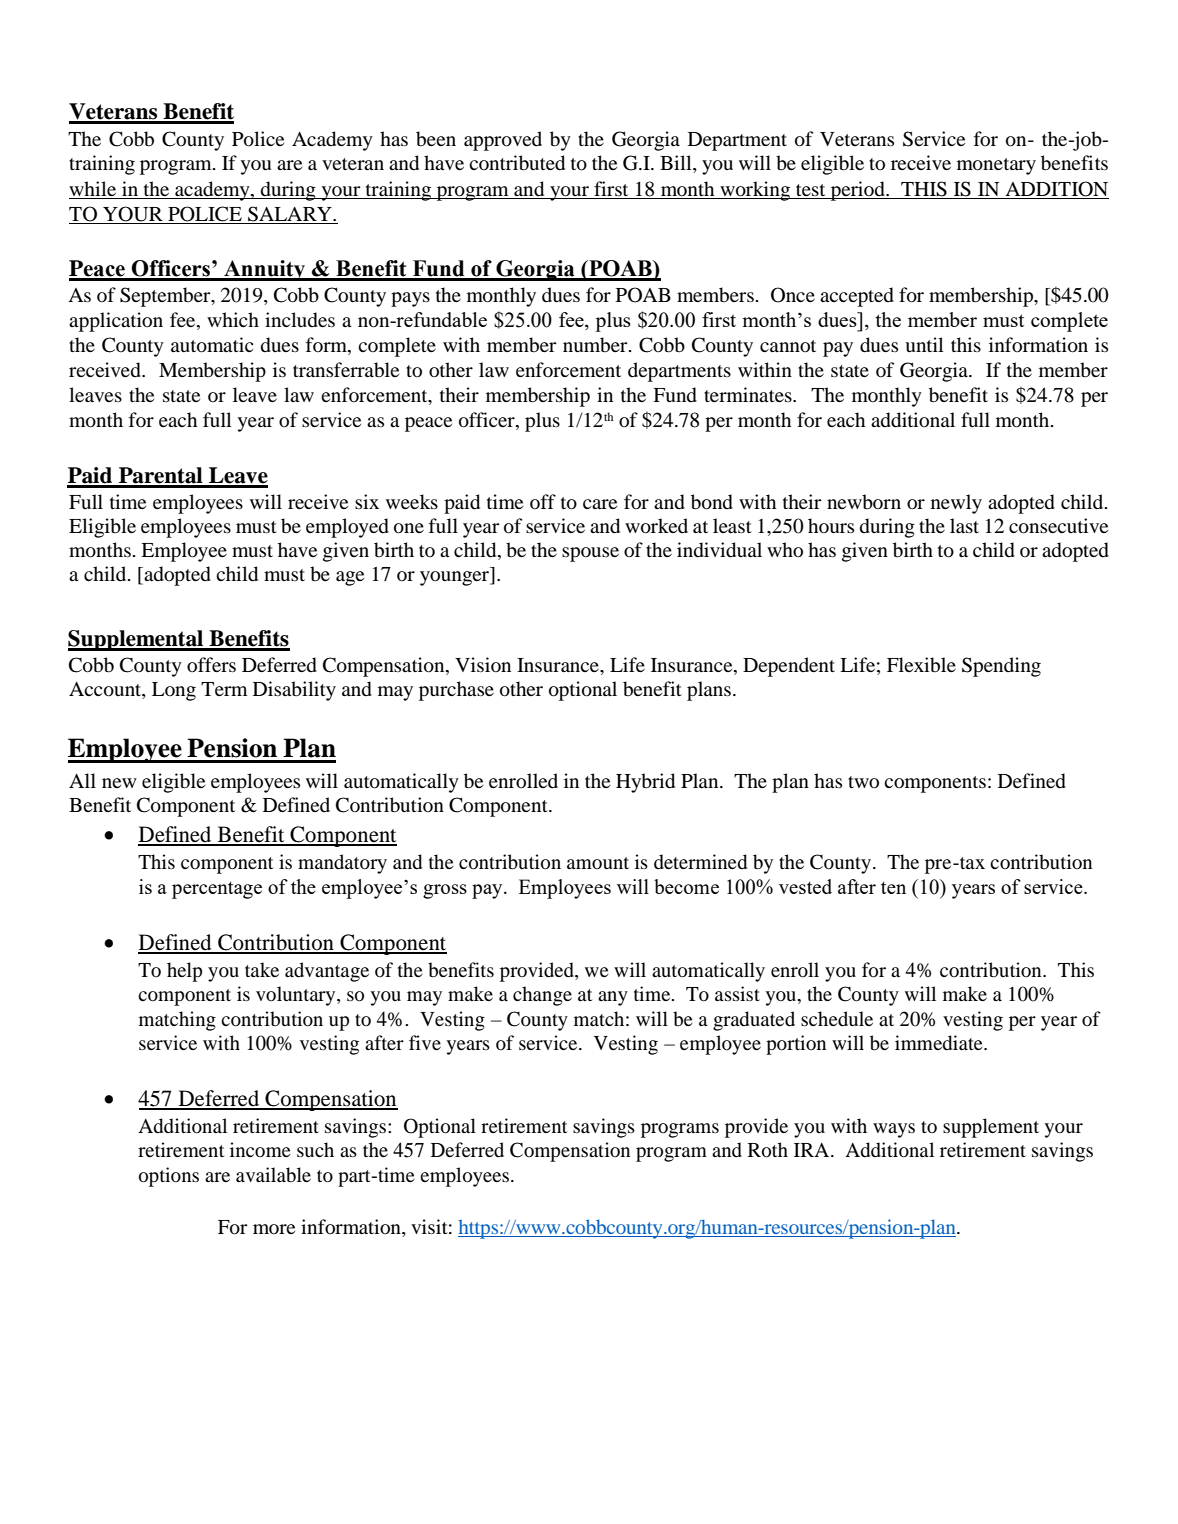 The height and width of the screenshot is (1524, 1178). I want to click on spouse, so click(590, 554).
